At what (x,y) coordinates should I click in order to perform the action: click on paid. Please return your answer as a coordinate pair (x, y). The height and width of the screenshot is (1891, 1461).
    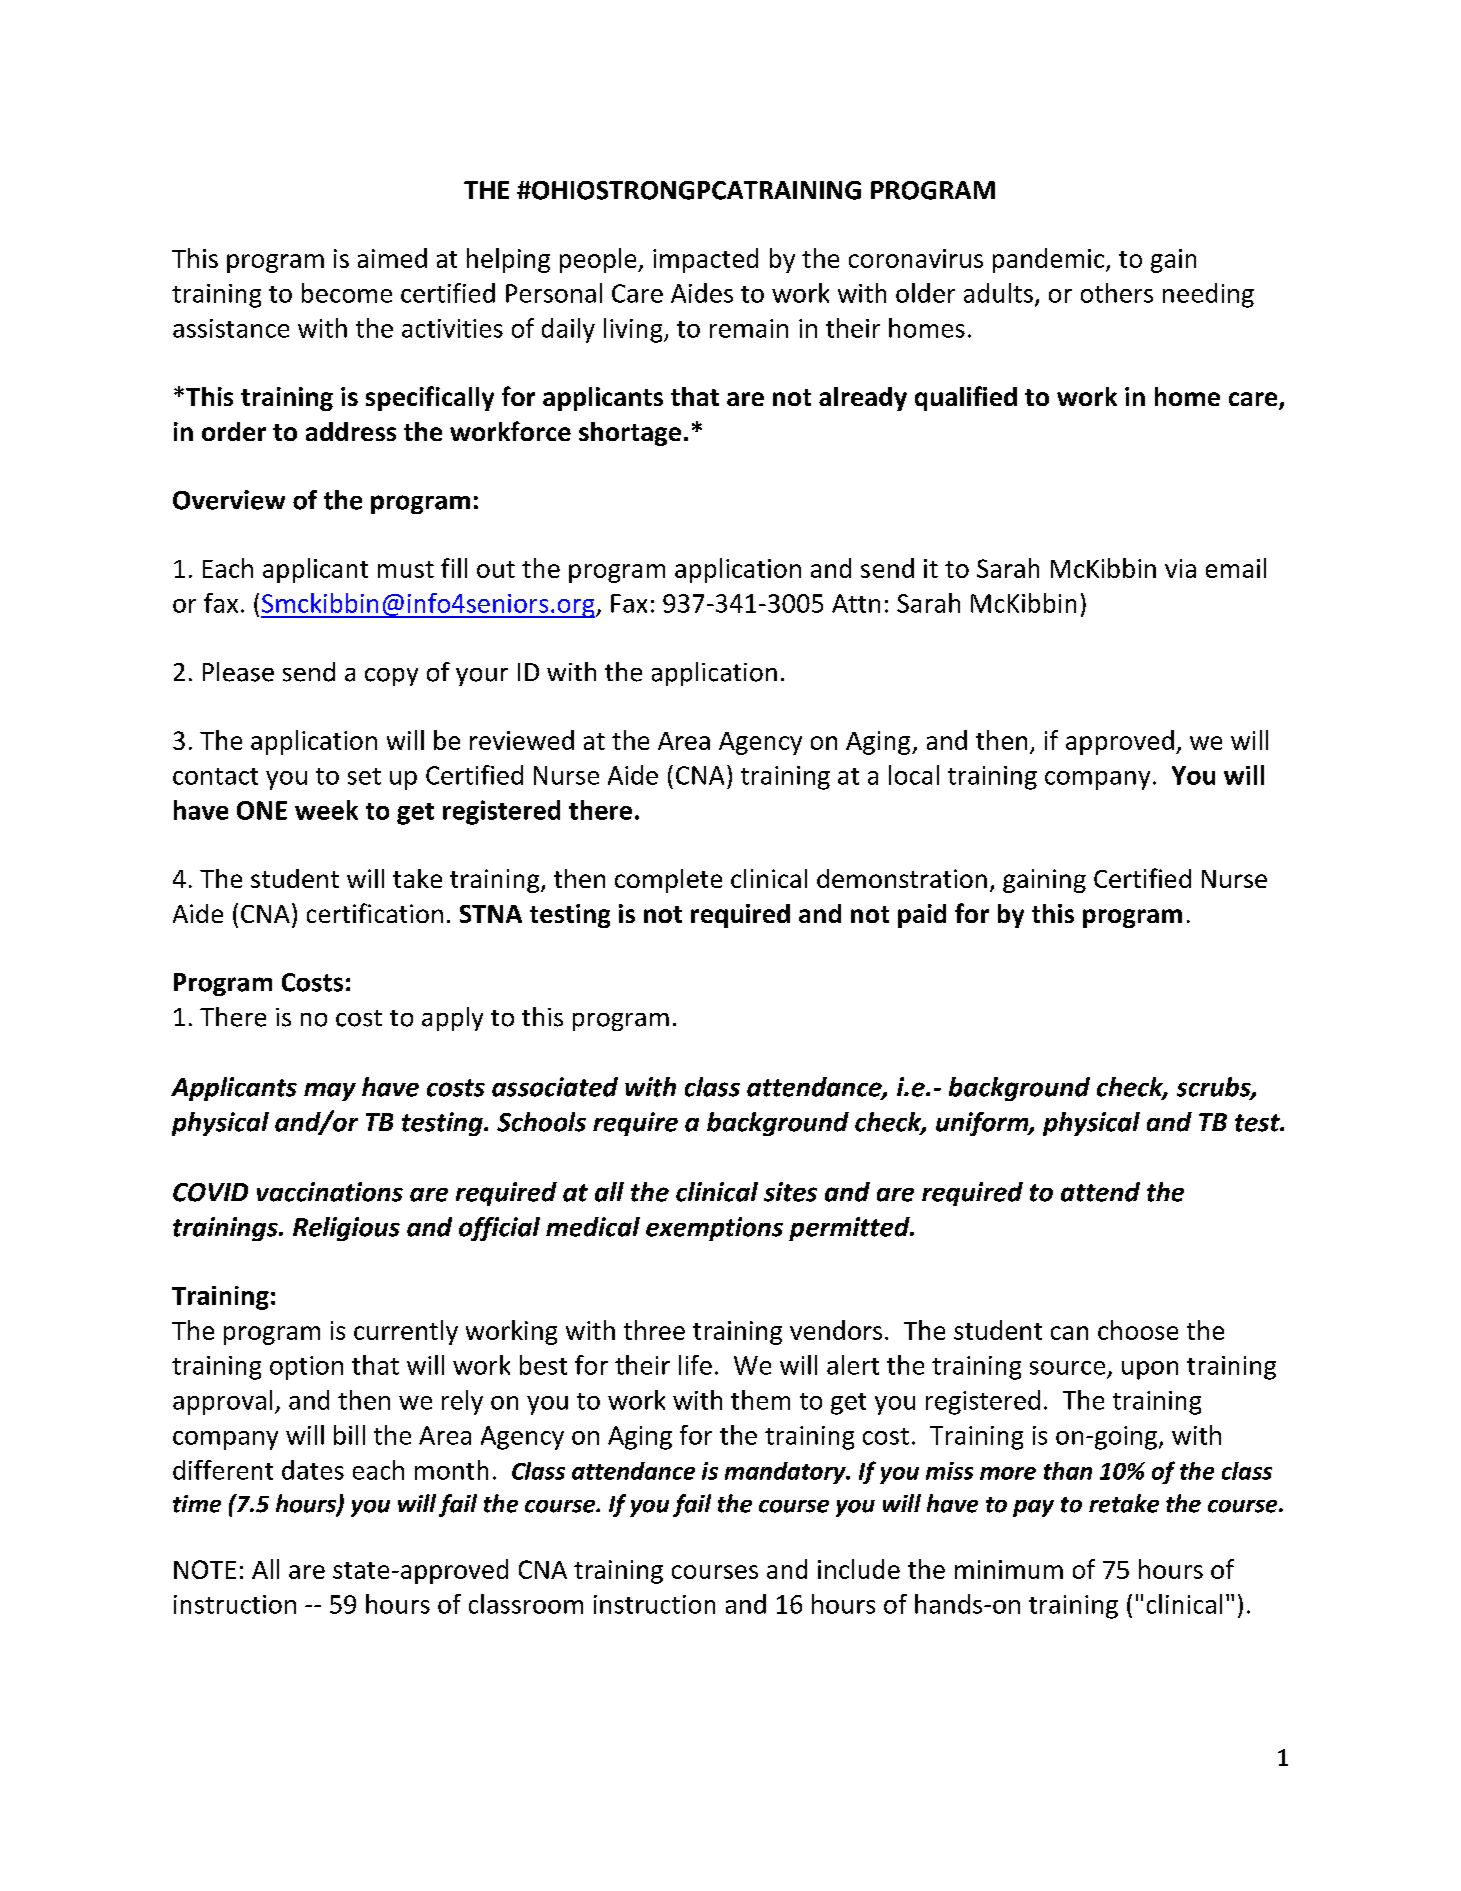
    Looking at the image, I should click on (922, 916).
